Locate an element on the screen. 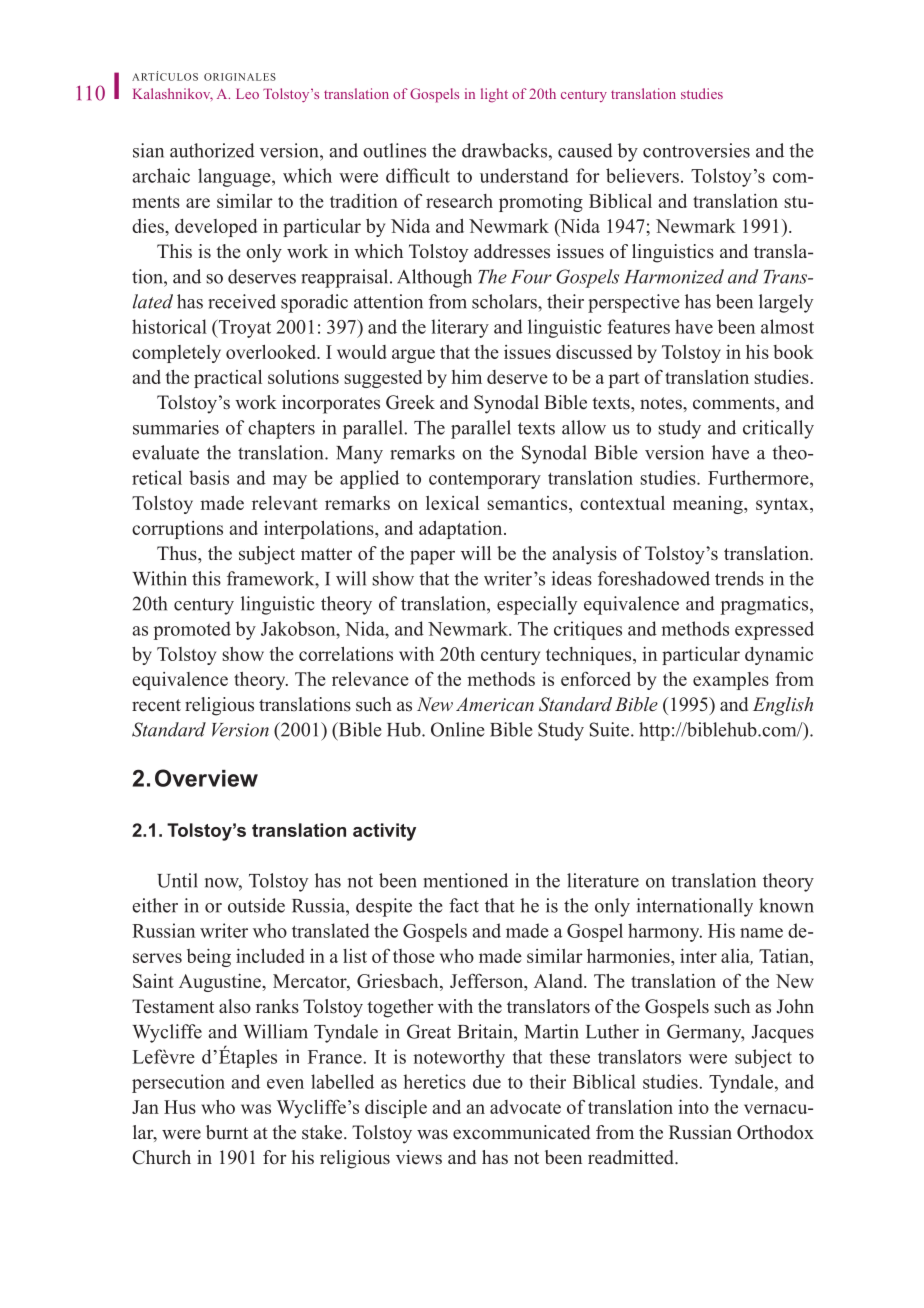 The height and width of the screenshot is (1308, 924). him is located at coordinates (467, 377).
